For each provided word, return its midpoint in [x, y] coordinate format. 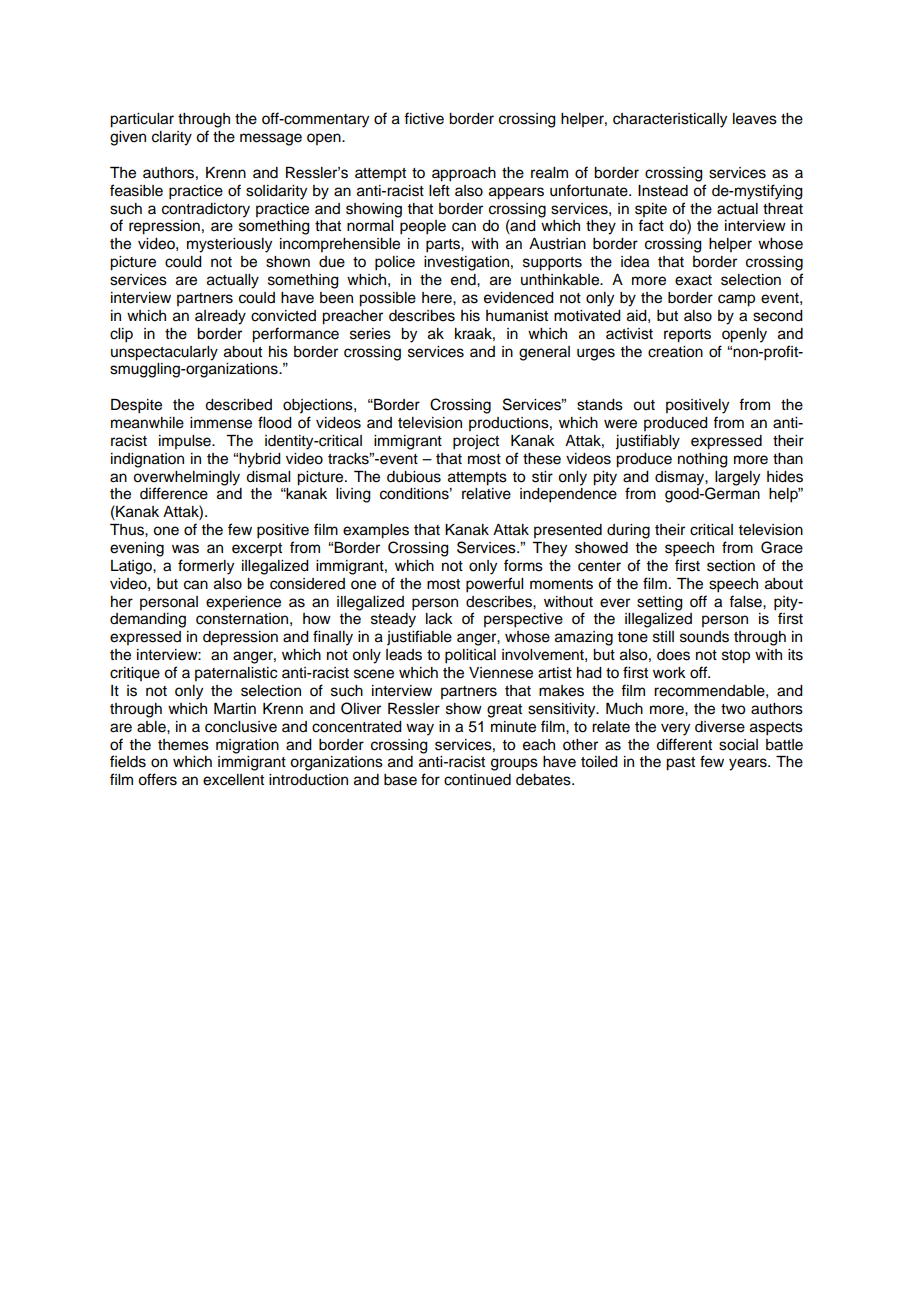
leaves [755, 119]
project [476, 442]
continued [477, 780]
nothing [703, 460]
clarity [172, 138]
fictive [424, 118]
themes [183, 745]
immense [221, 423]
